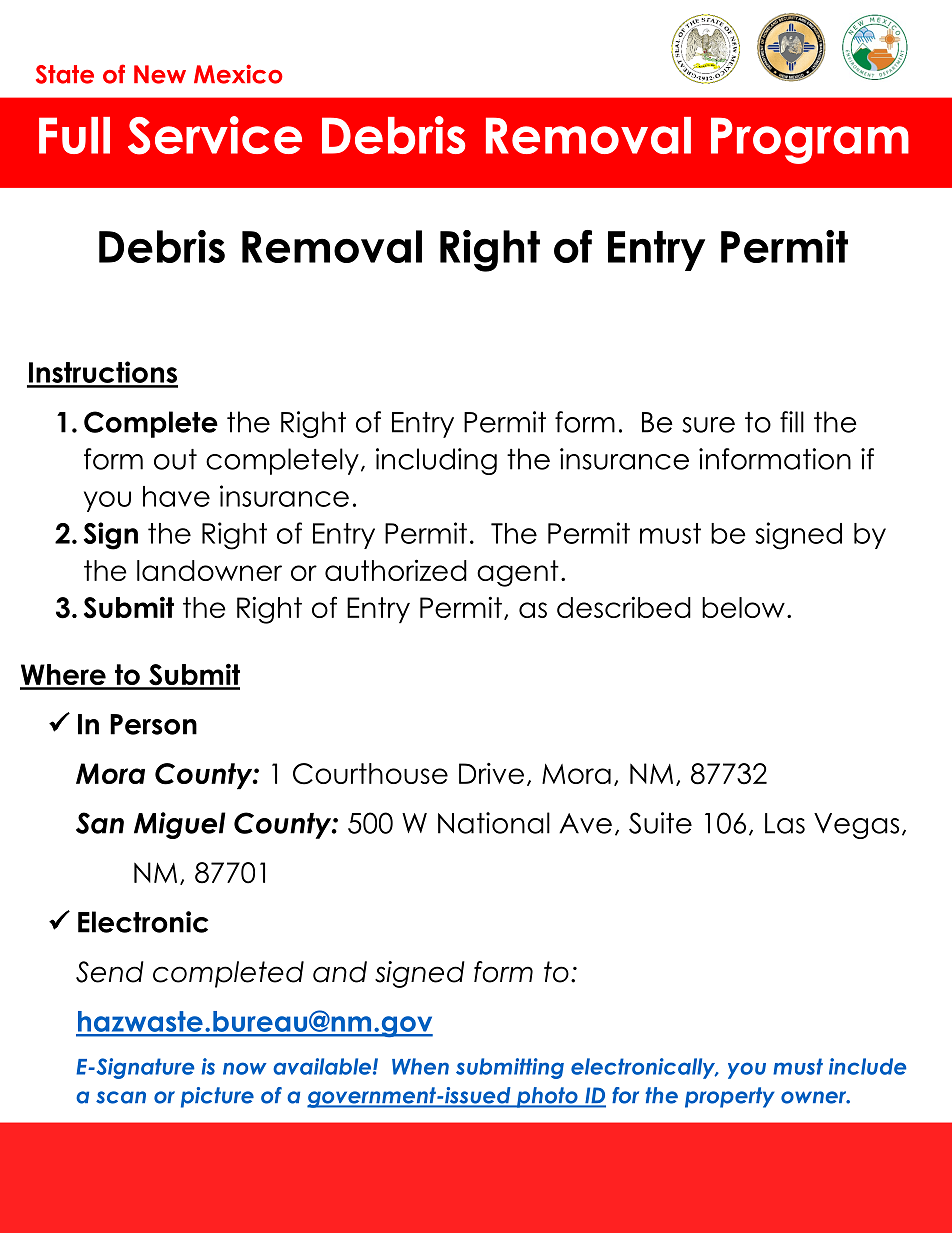 This image has height=1233, width=952. What do you see at coordinates (810, 140) in the image?
I see `Program` at bounding box center [810, 140].
